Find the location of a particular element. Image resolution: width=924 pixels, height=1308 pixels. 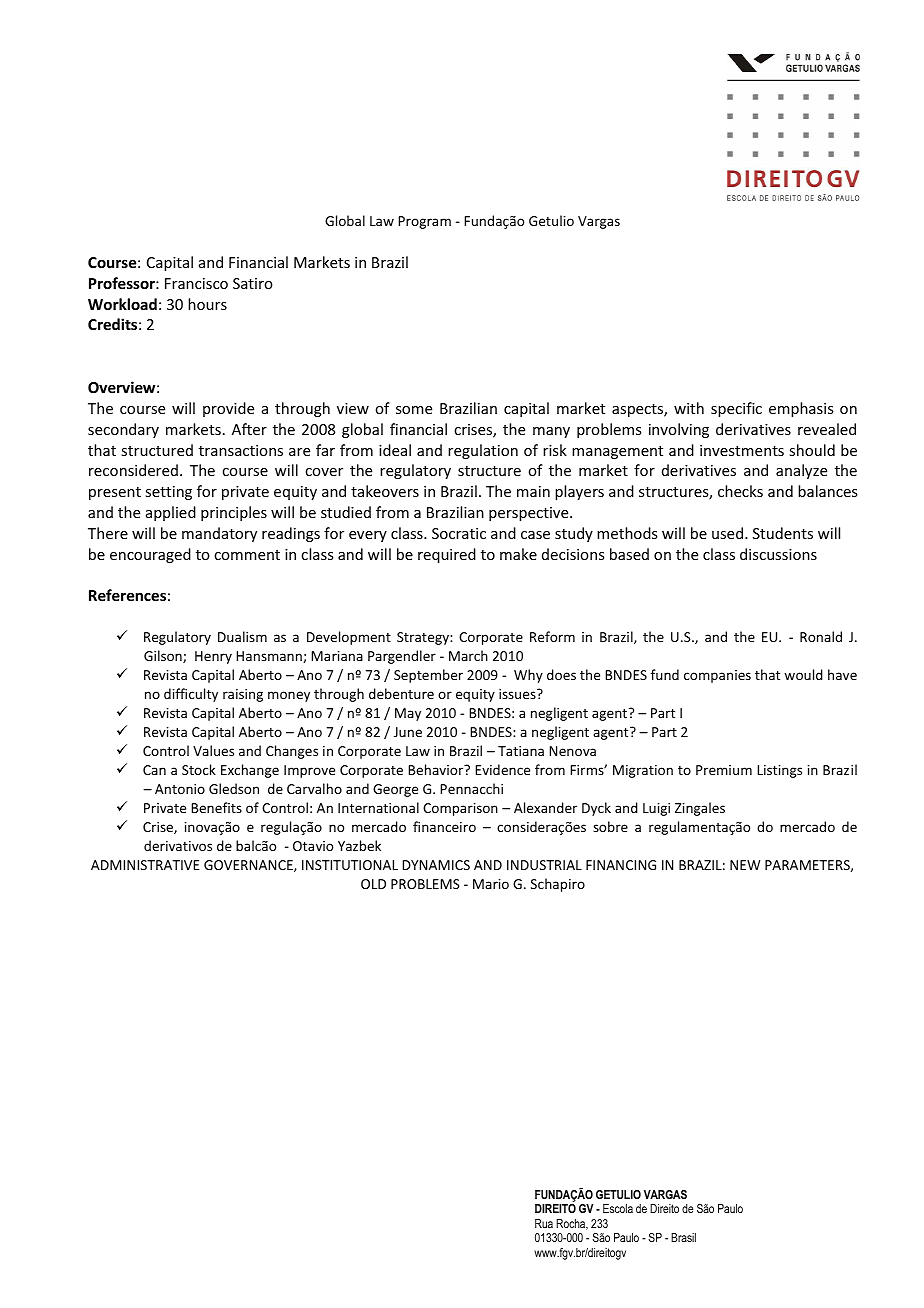

Listings is located at coordinates (779, 771).
